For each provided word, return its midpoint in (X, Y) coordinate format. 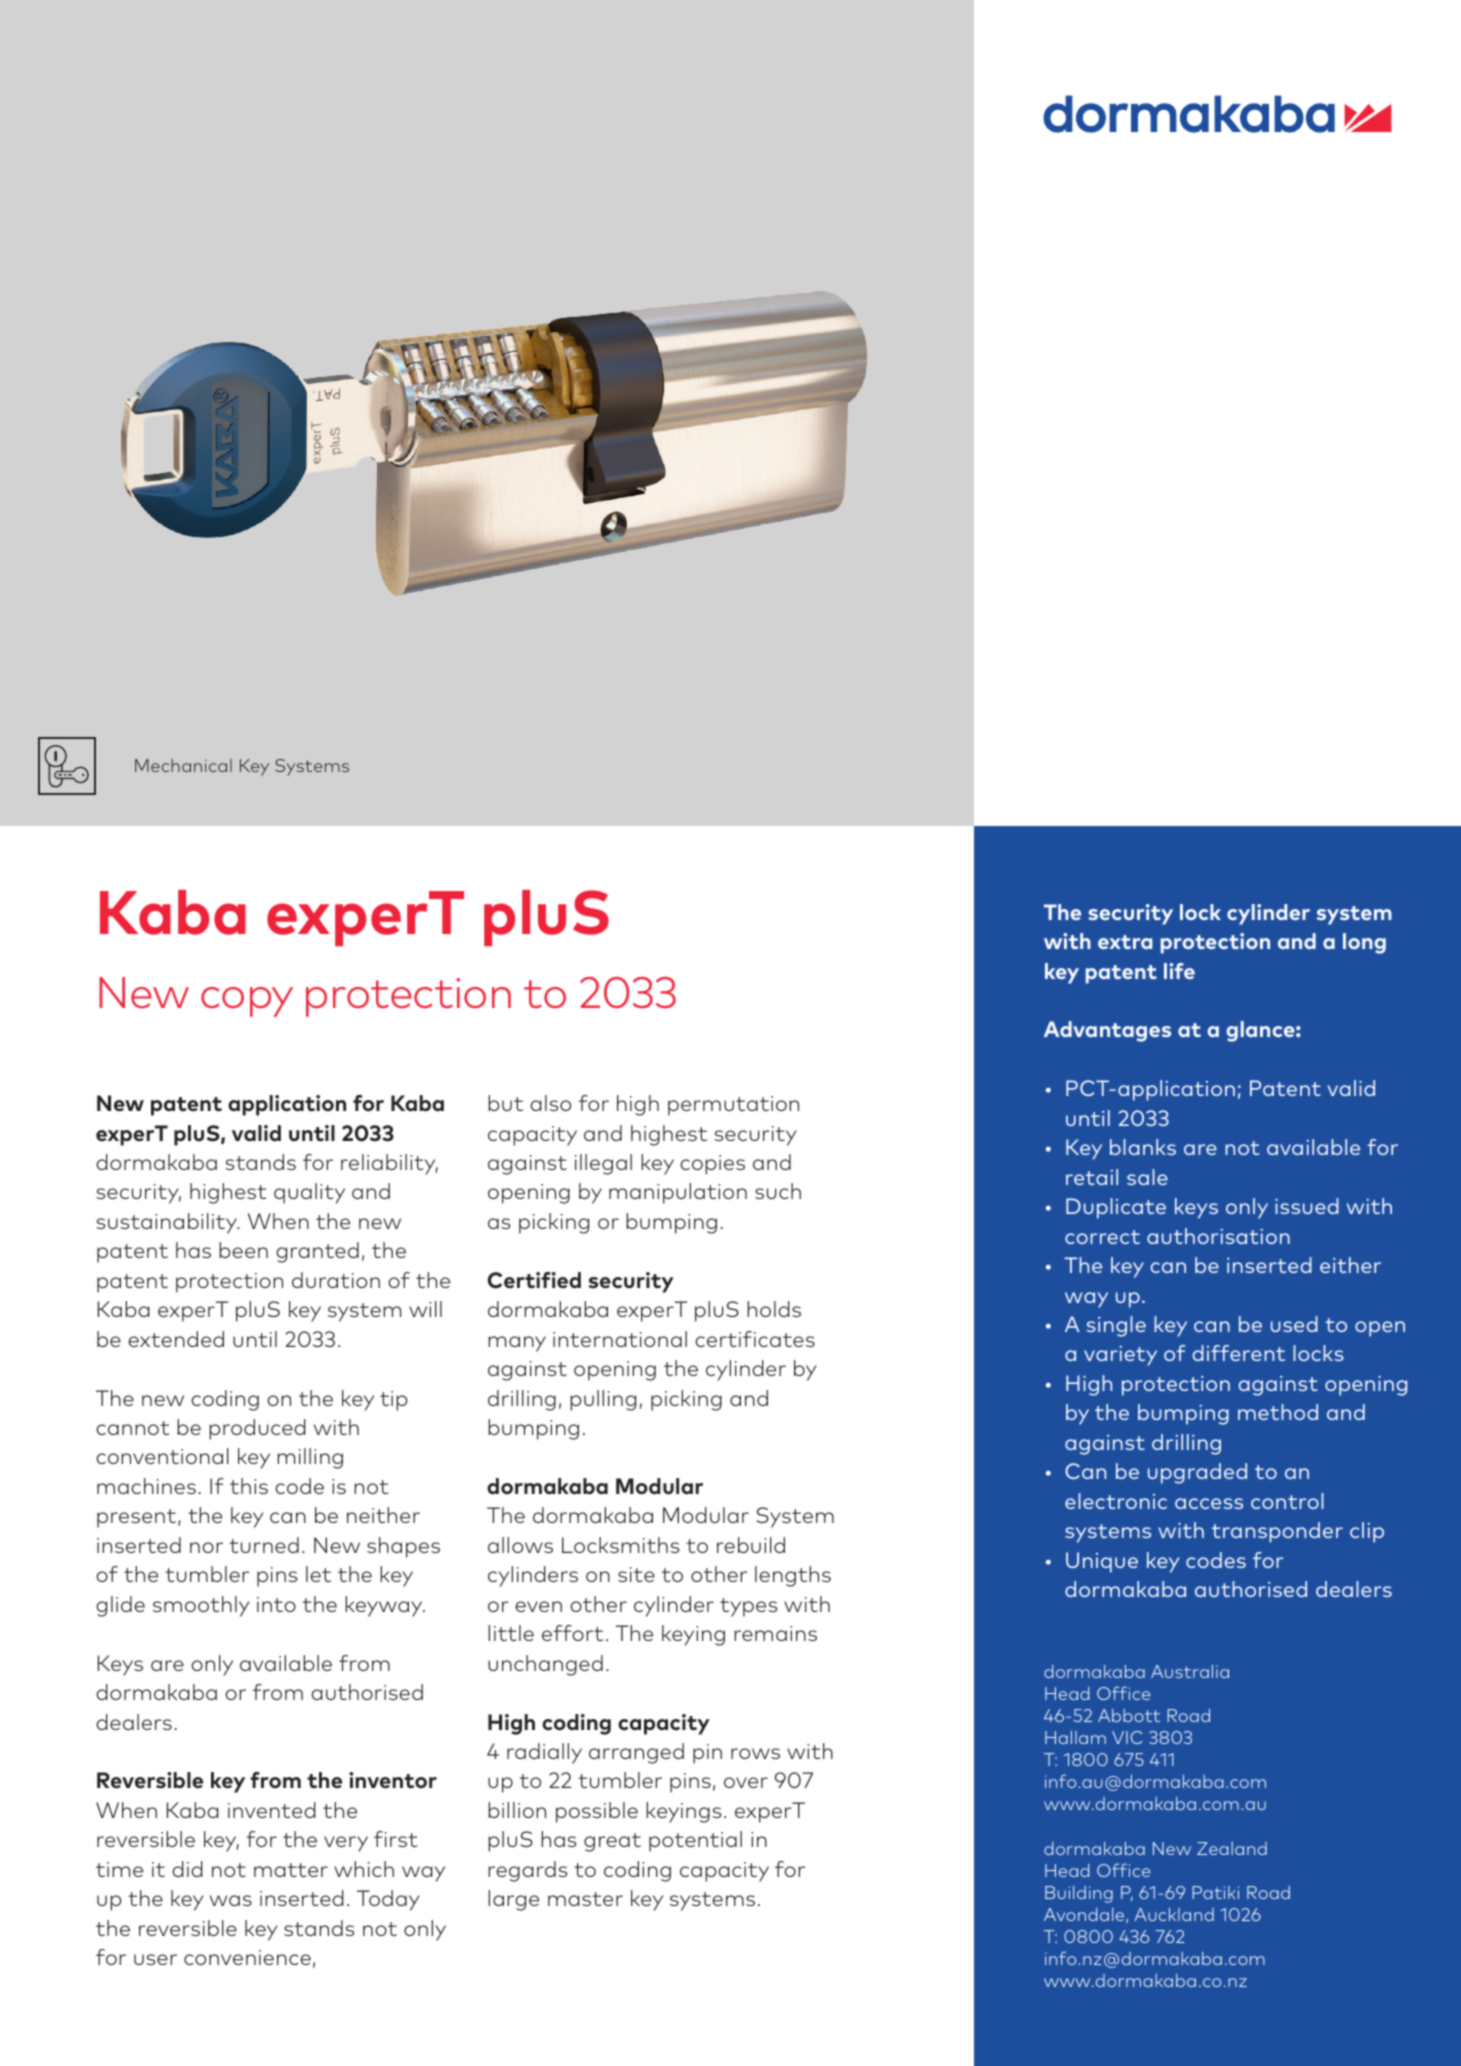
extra (1125, 942)
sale (1147, 1177)
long (1364, 943)
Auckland (1174, 1914)
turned (264, 1545)
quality (309, 1193)
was (231, 1900)
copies (712, 1165)
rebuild (751, 1545)
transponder (1277, 1532)
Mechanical (183, 765)
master (585, 1899)
